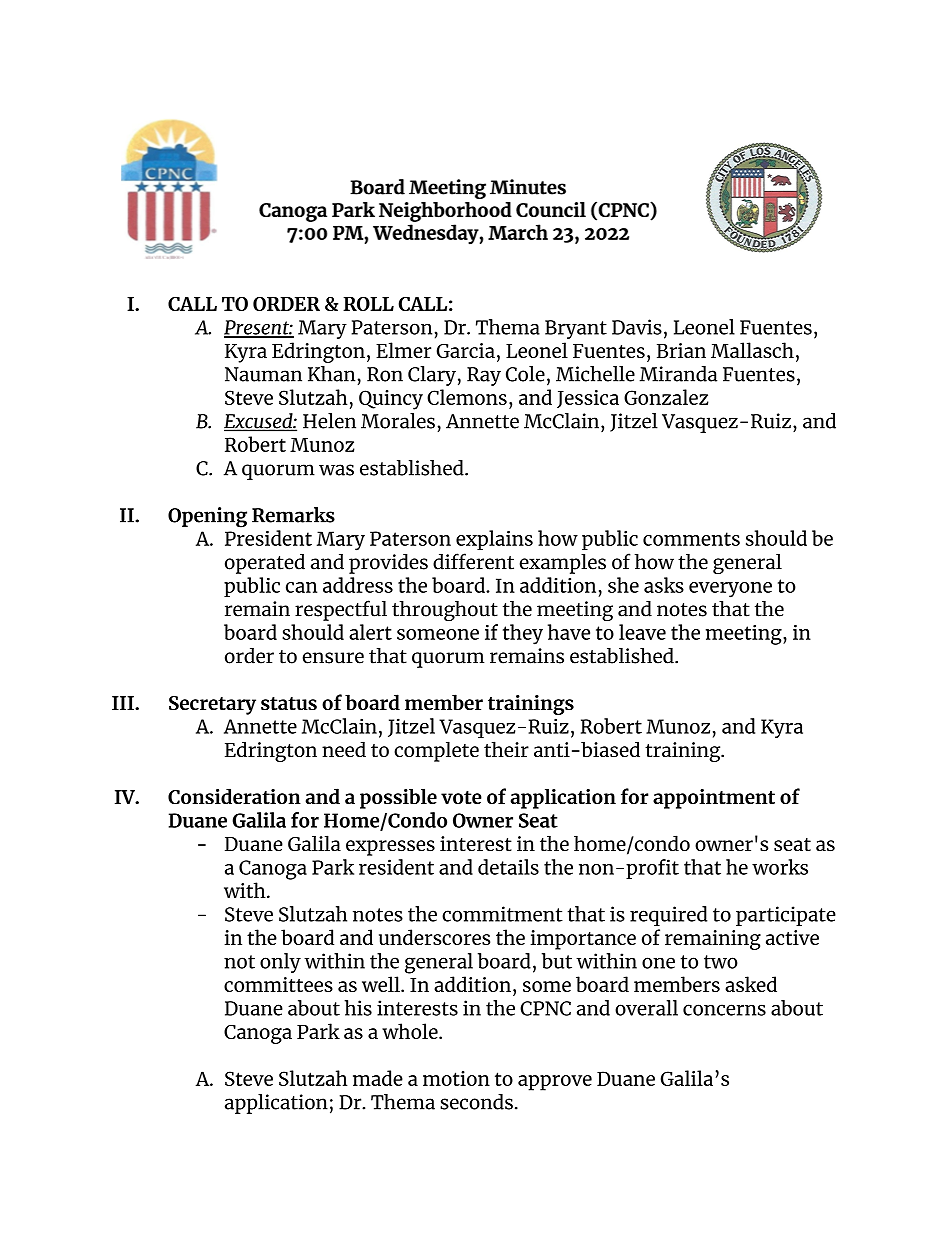  Describe the element at coordinates (278, 984) in the screenshot. I see `committees` at that location.
